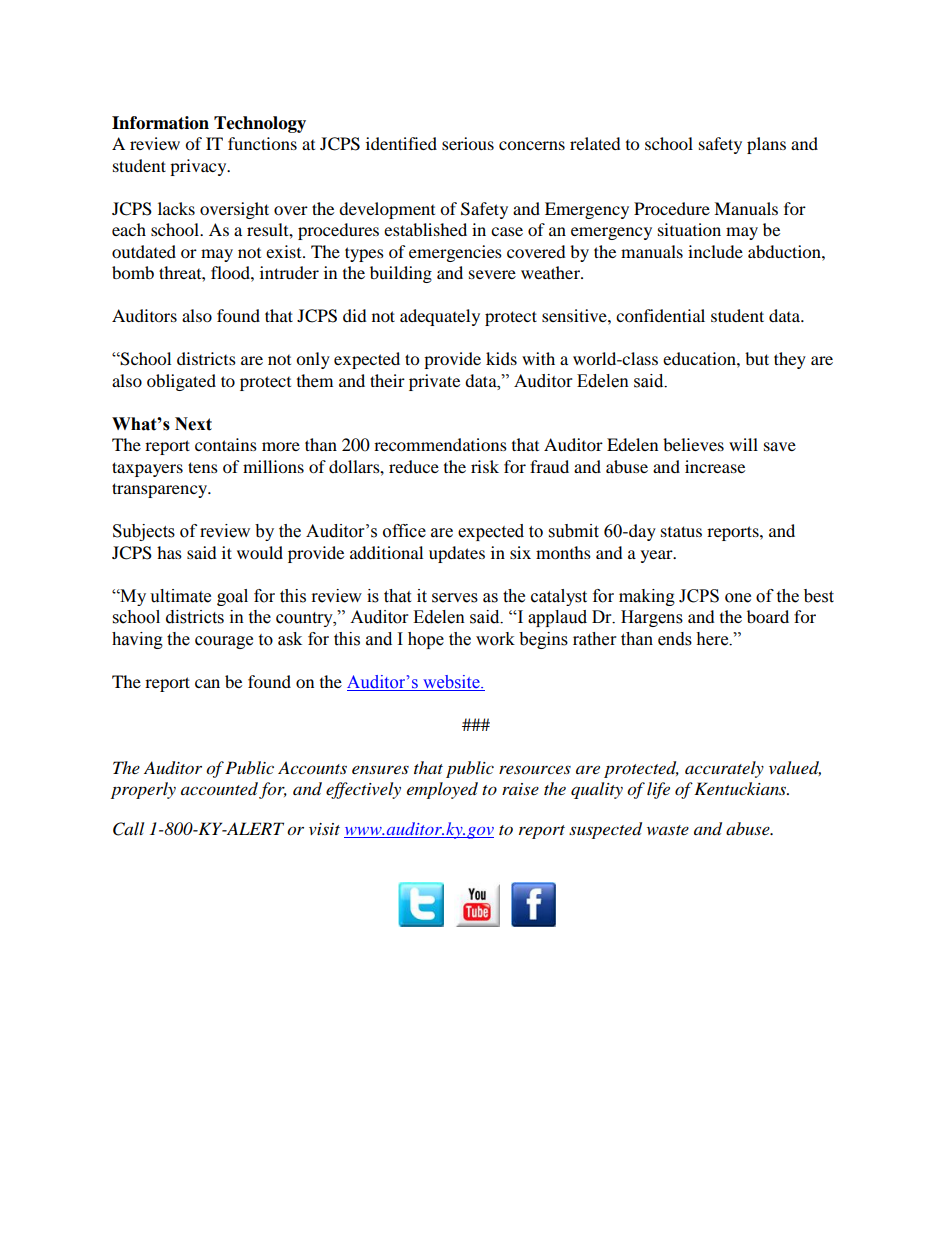 This image has height=1233, width=952. Describe the element at coordinates (193, 424) in the image. I see `Next` at that location.
